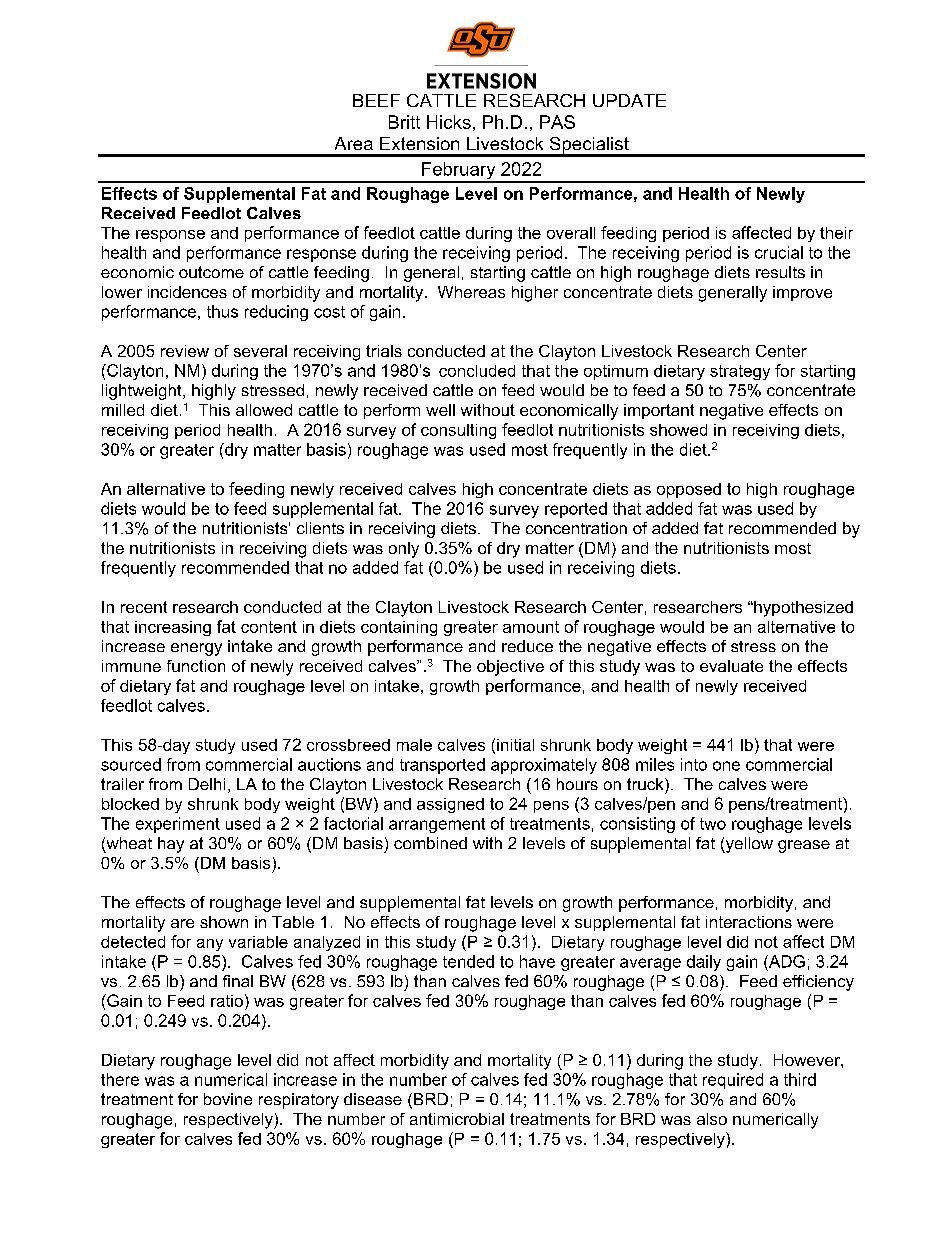 The height and width of the screenshot is (1233, 952). I want to click on Hicks, so click(449, 122).
